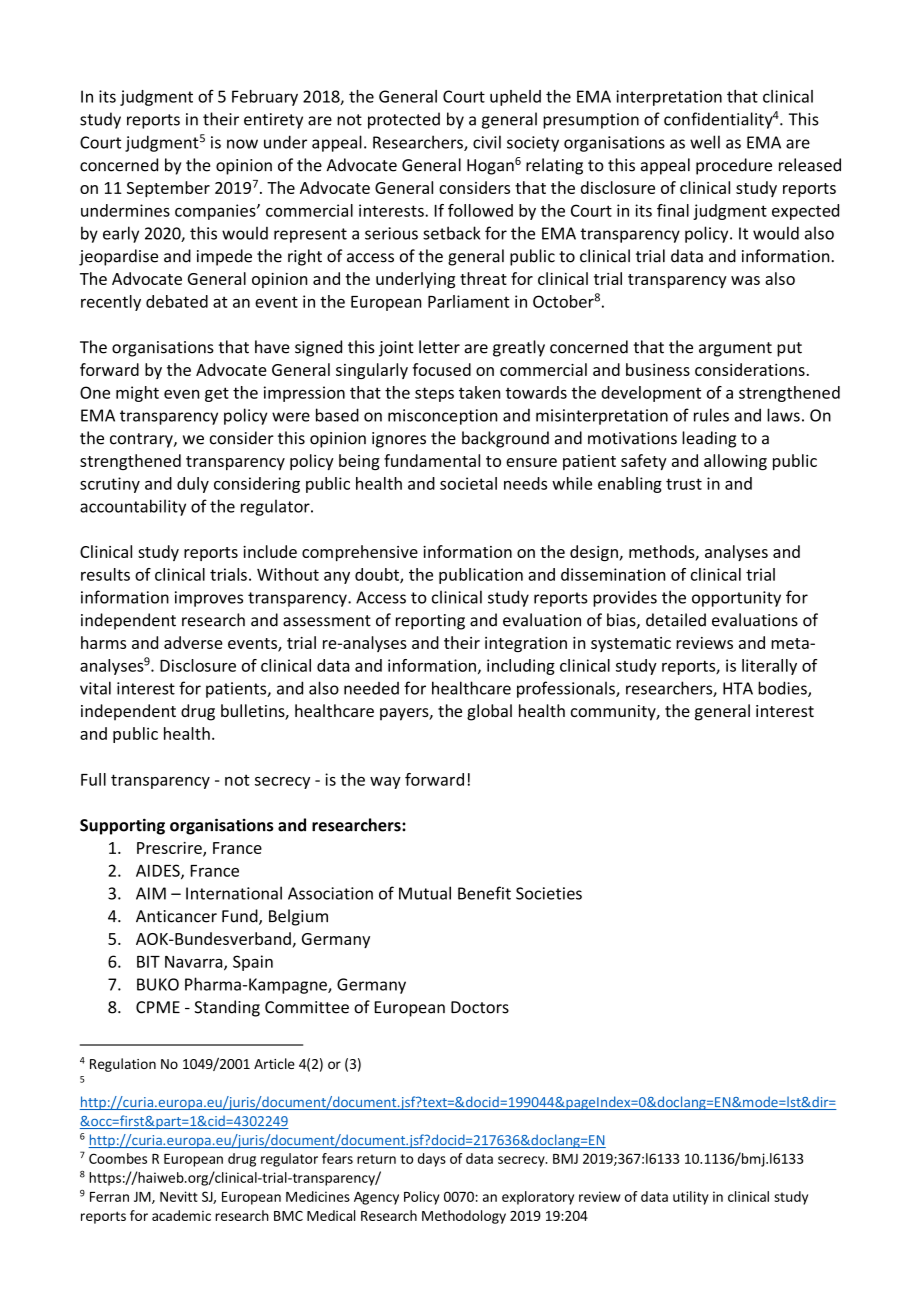 Image resolution: width=924 pixels, height=1308 pixels. Describe the element at coordinates (439, 347) in the document. I see `letter` at that location.
